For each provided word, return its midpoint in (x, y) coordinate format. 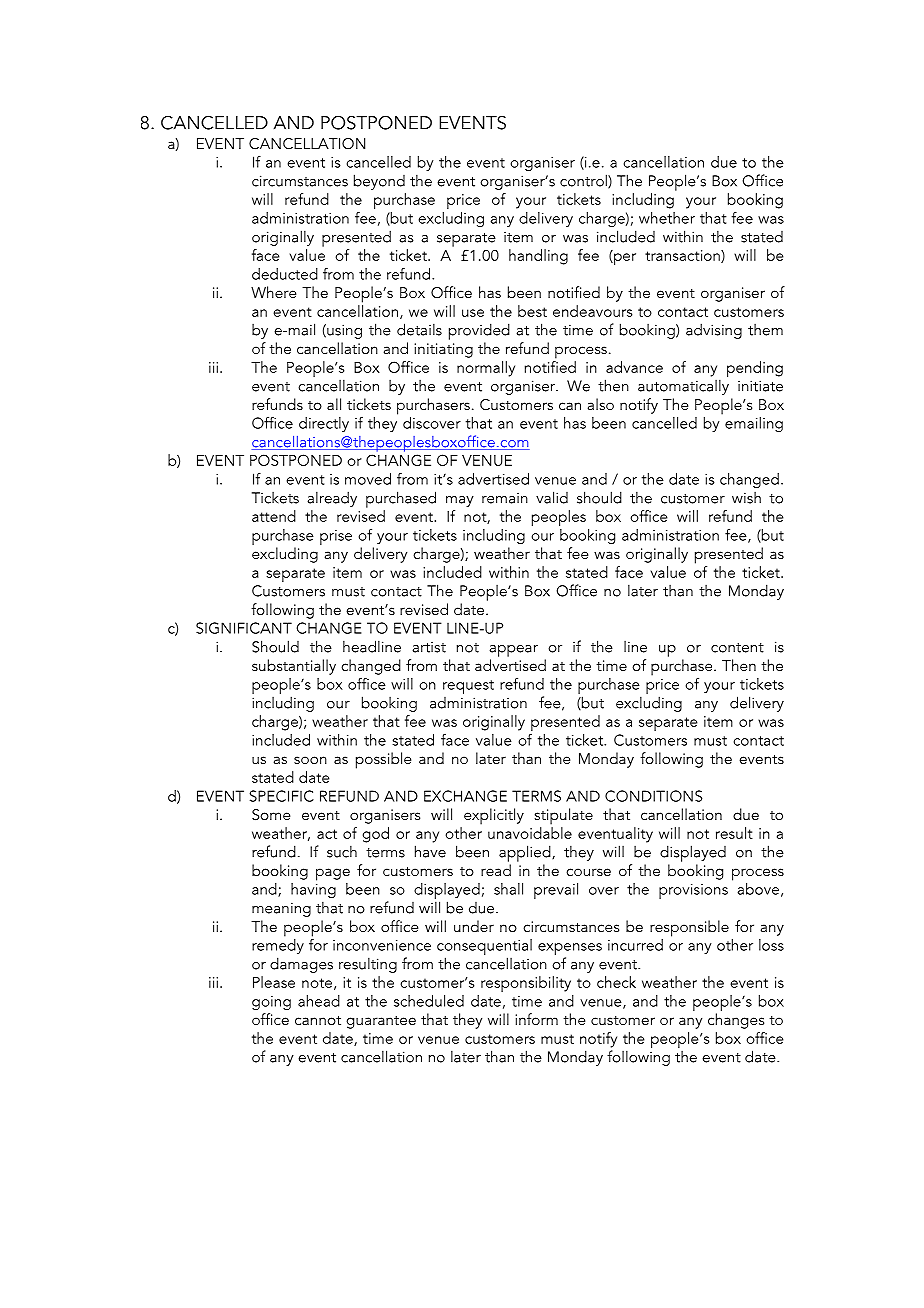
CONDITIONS (653, 796)
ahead (319, 1001)
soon (310, 760)
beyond (379, 182)
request (468, 687)
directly (324, 424)
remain (505, 498)
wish (746, 498)
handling (538, 257)
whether (667, 218)
